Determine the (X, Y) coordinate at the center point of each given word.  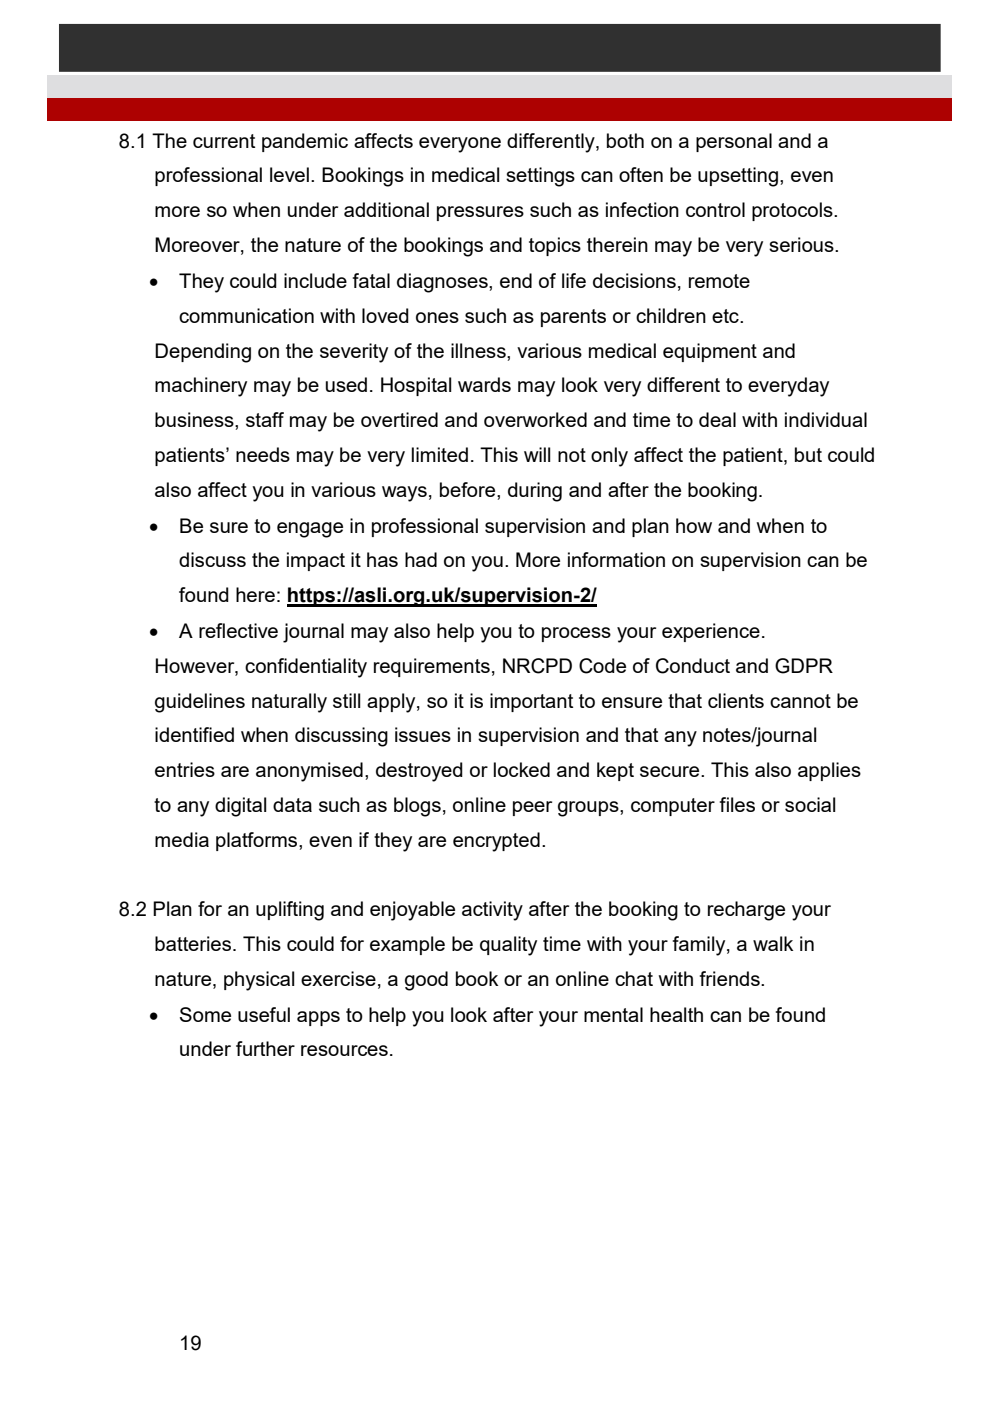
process (576, 634)
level (289, 174)
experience (711, 632)
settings (540, 177)
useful (264, 1014)
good (426, 981)
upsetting (738, 177)
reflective (238, 630)
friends (731, 978)
